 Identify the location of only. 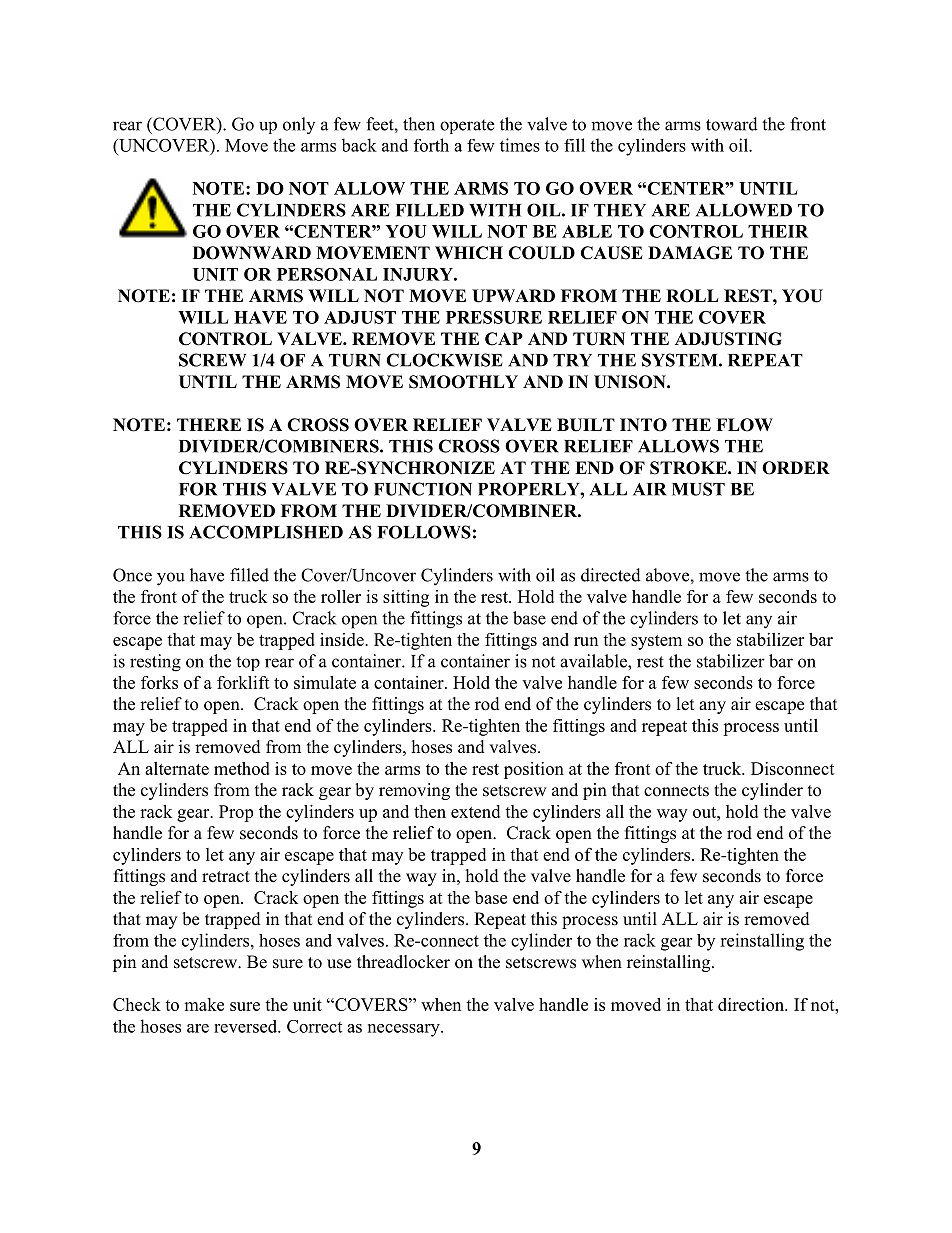
(299, 125).
